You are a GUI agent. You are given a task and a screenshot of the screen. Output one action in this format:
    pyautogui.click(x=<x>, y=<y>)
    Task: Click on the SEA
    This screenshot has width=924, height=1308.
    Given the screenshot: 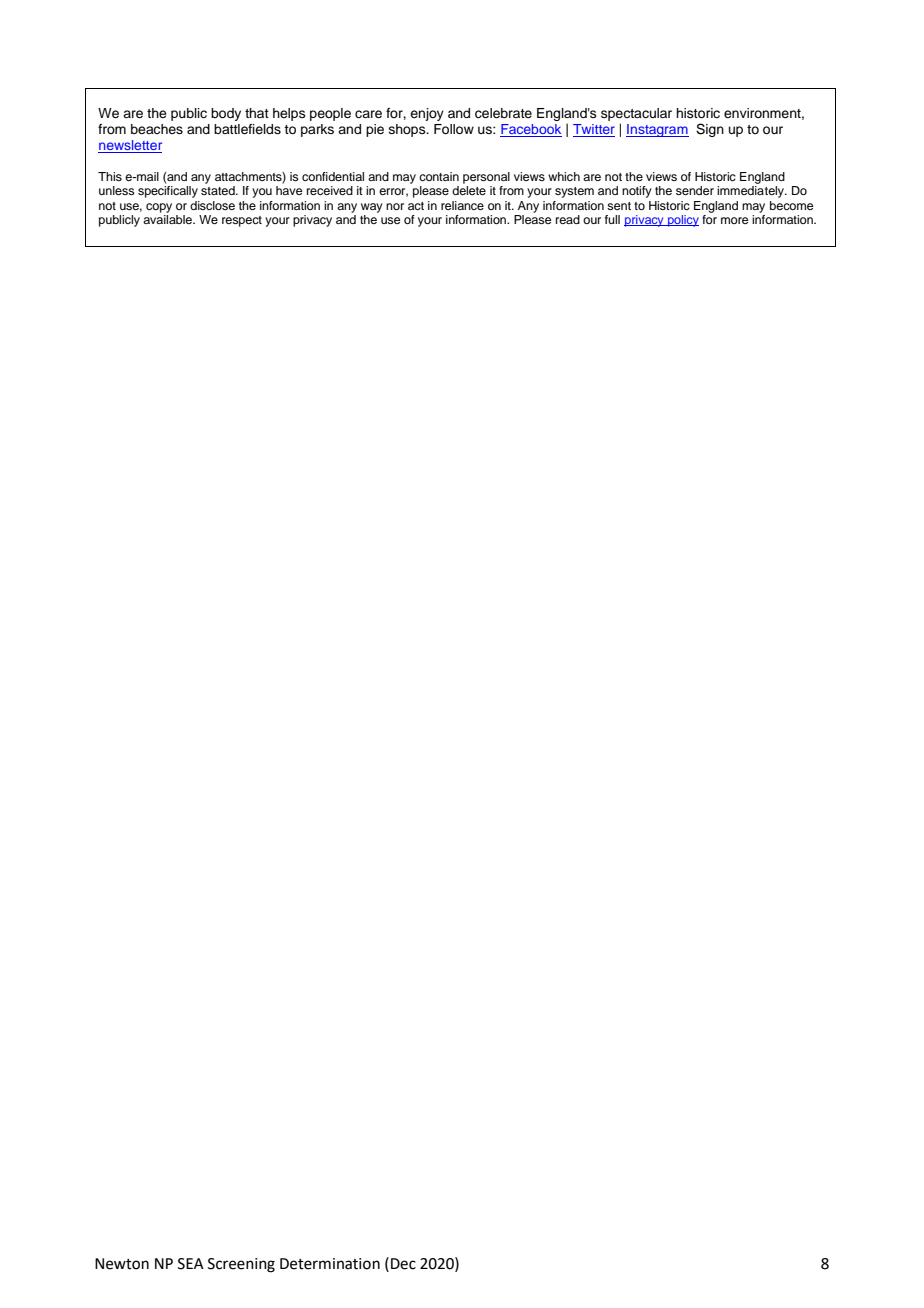 What is the action you would take?
    pyautogui.click(x=191, y=1264)
